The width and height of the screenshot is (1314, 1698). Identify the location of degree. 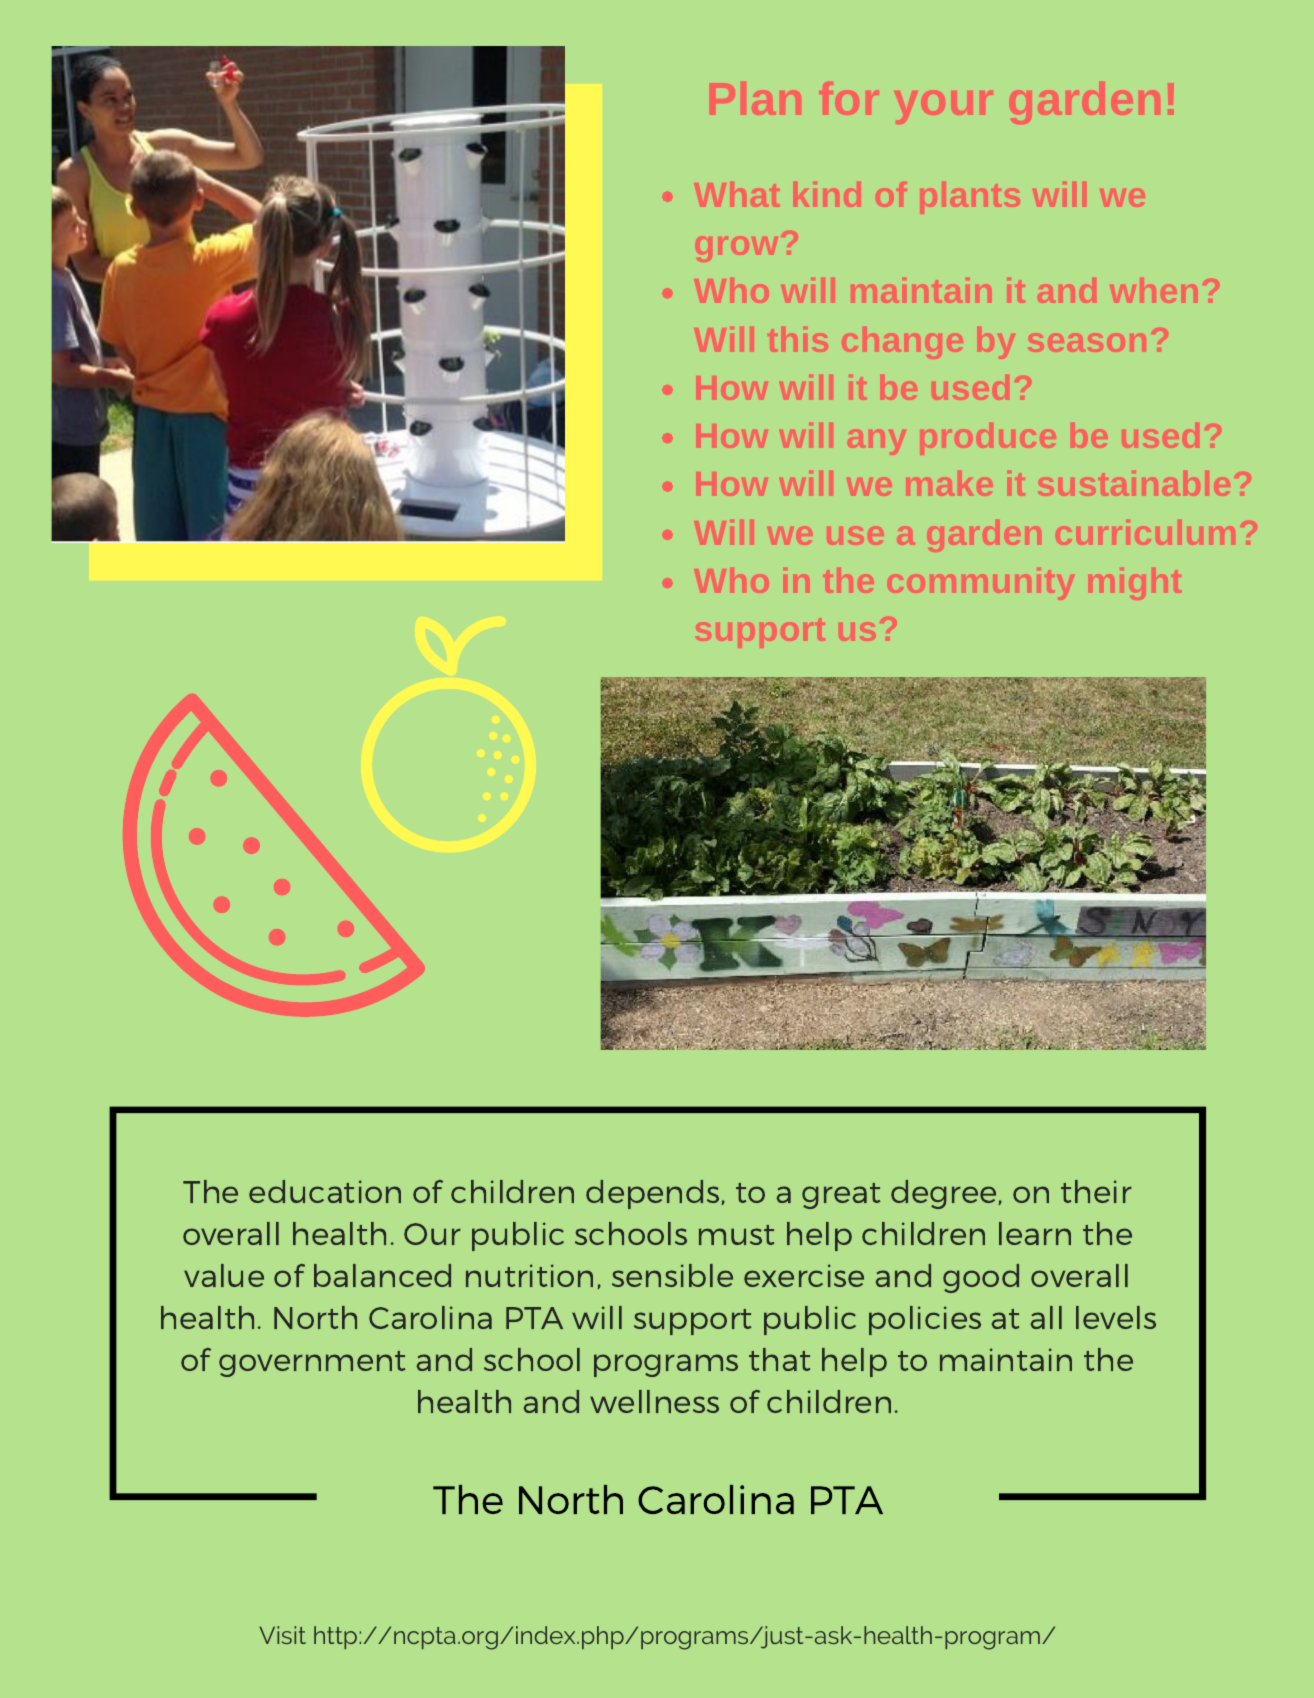
(945, 1194).
